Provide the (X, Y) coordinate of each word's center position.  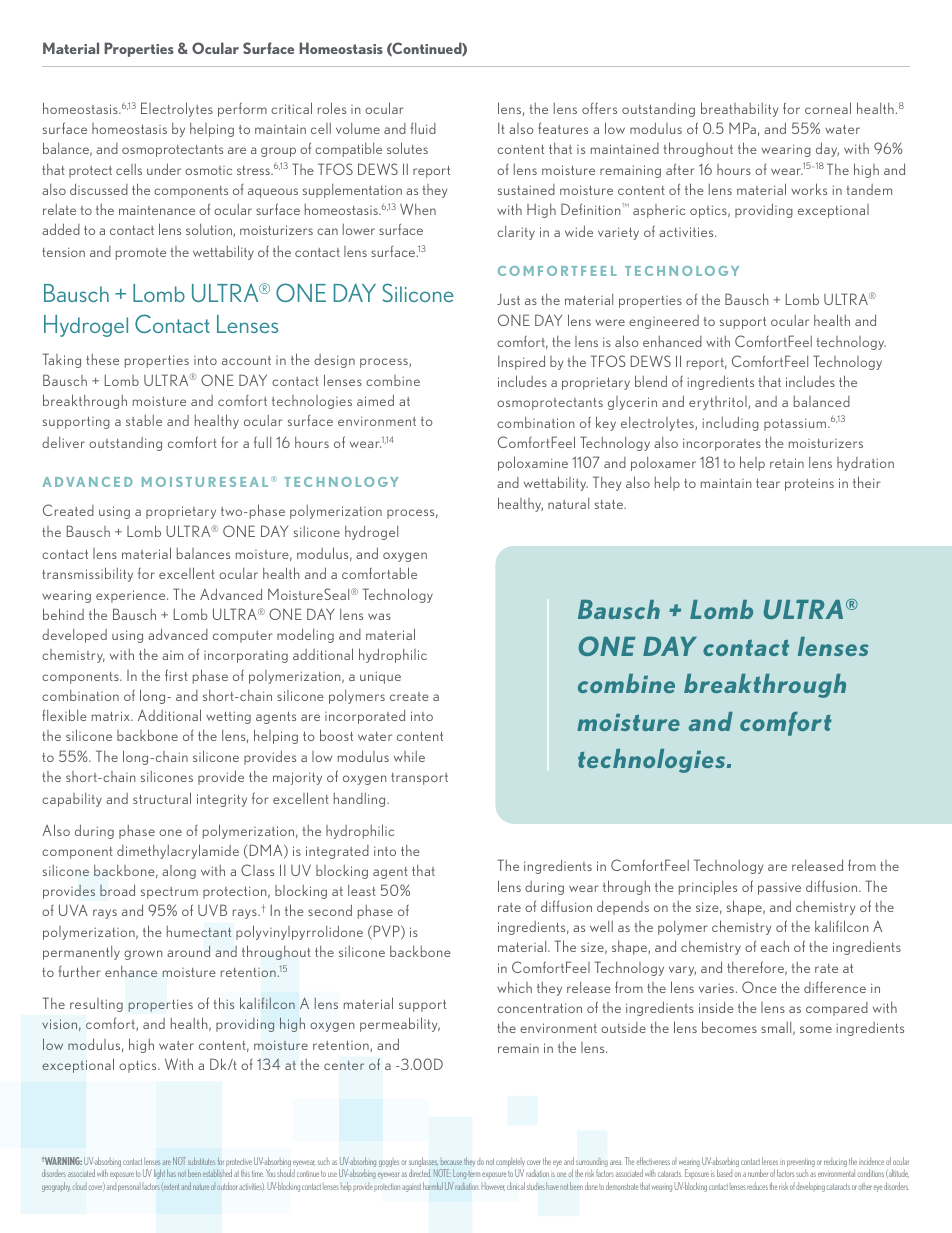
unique (380, 677)
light (159, 1174)
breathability (739, 109)
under (164, 169)
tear (768, 483)
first (176, 675)
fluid (423, 128)
